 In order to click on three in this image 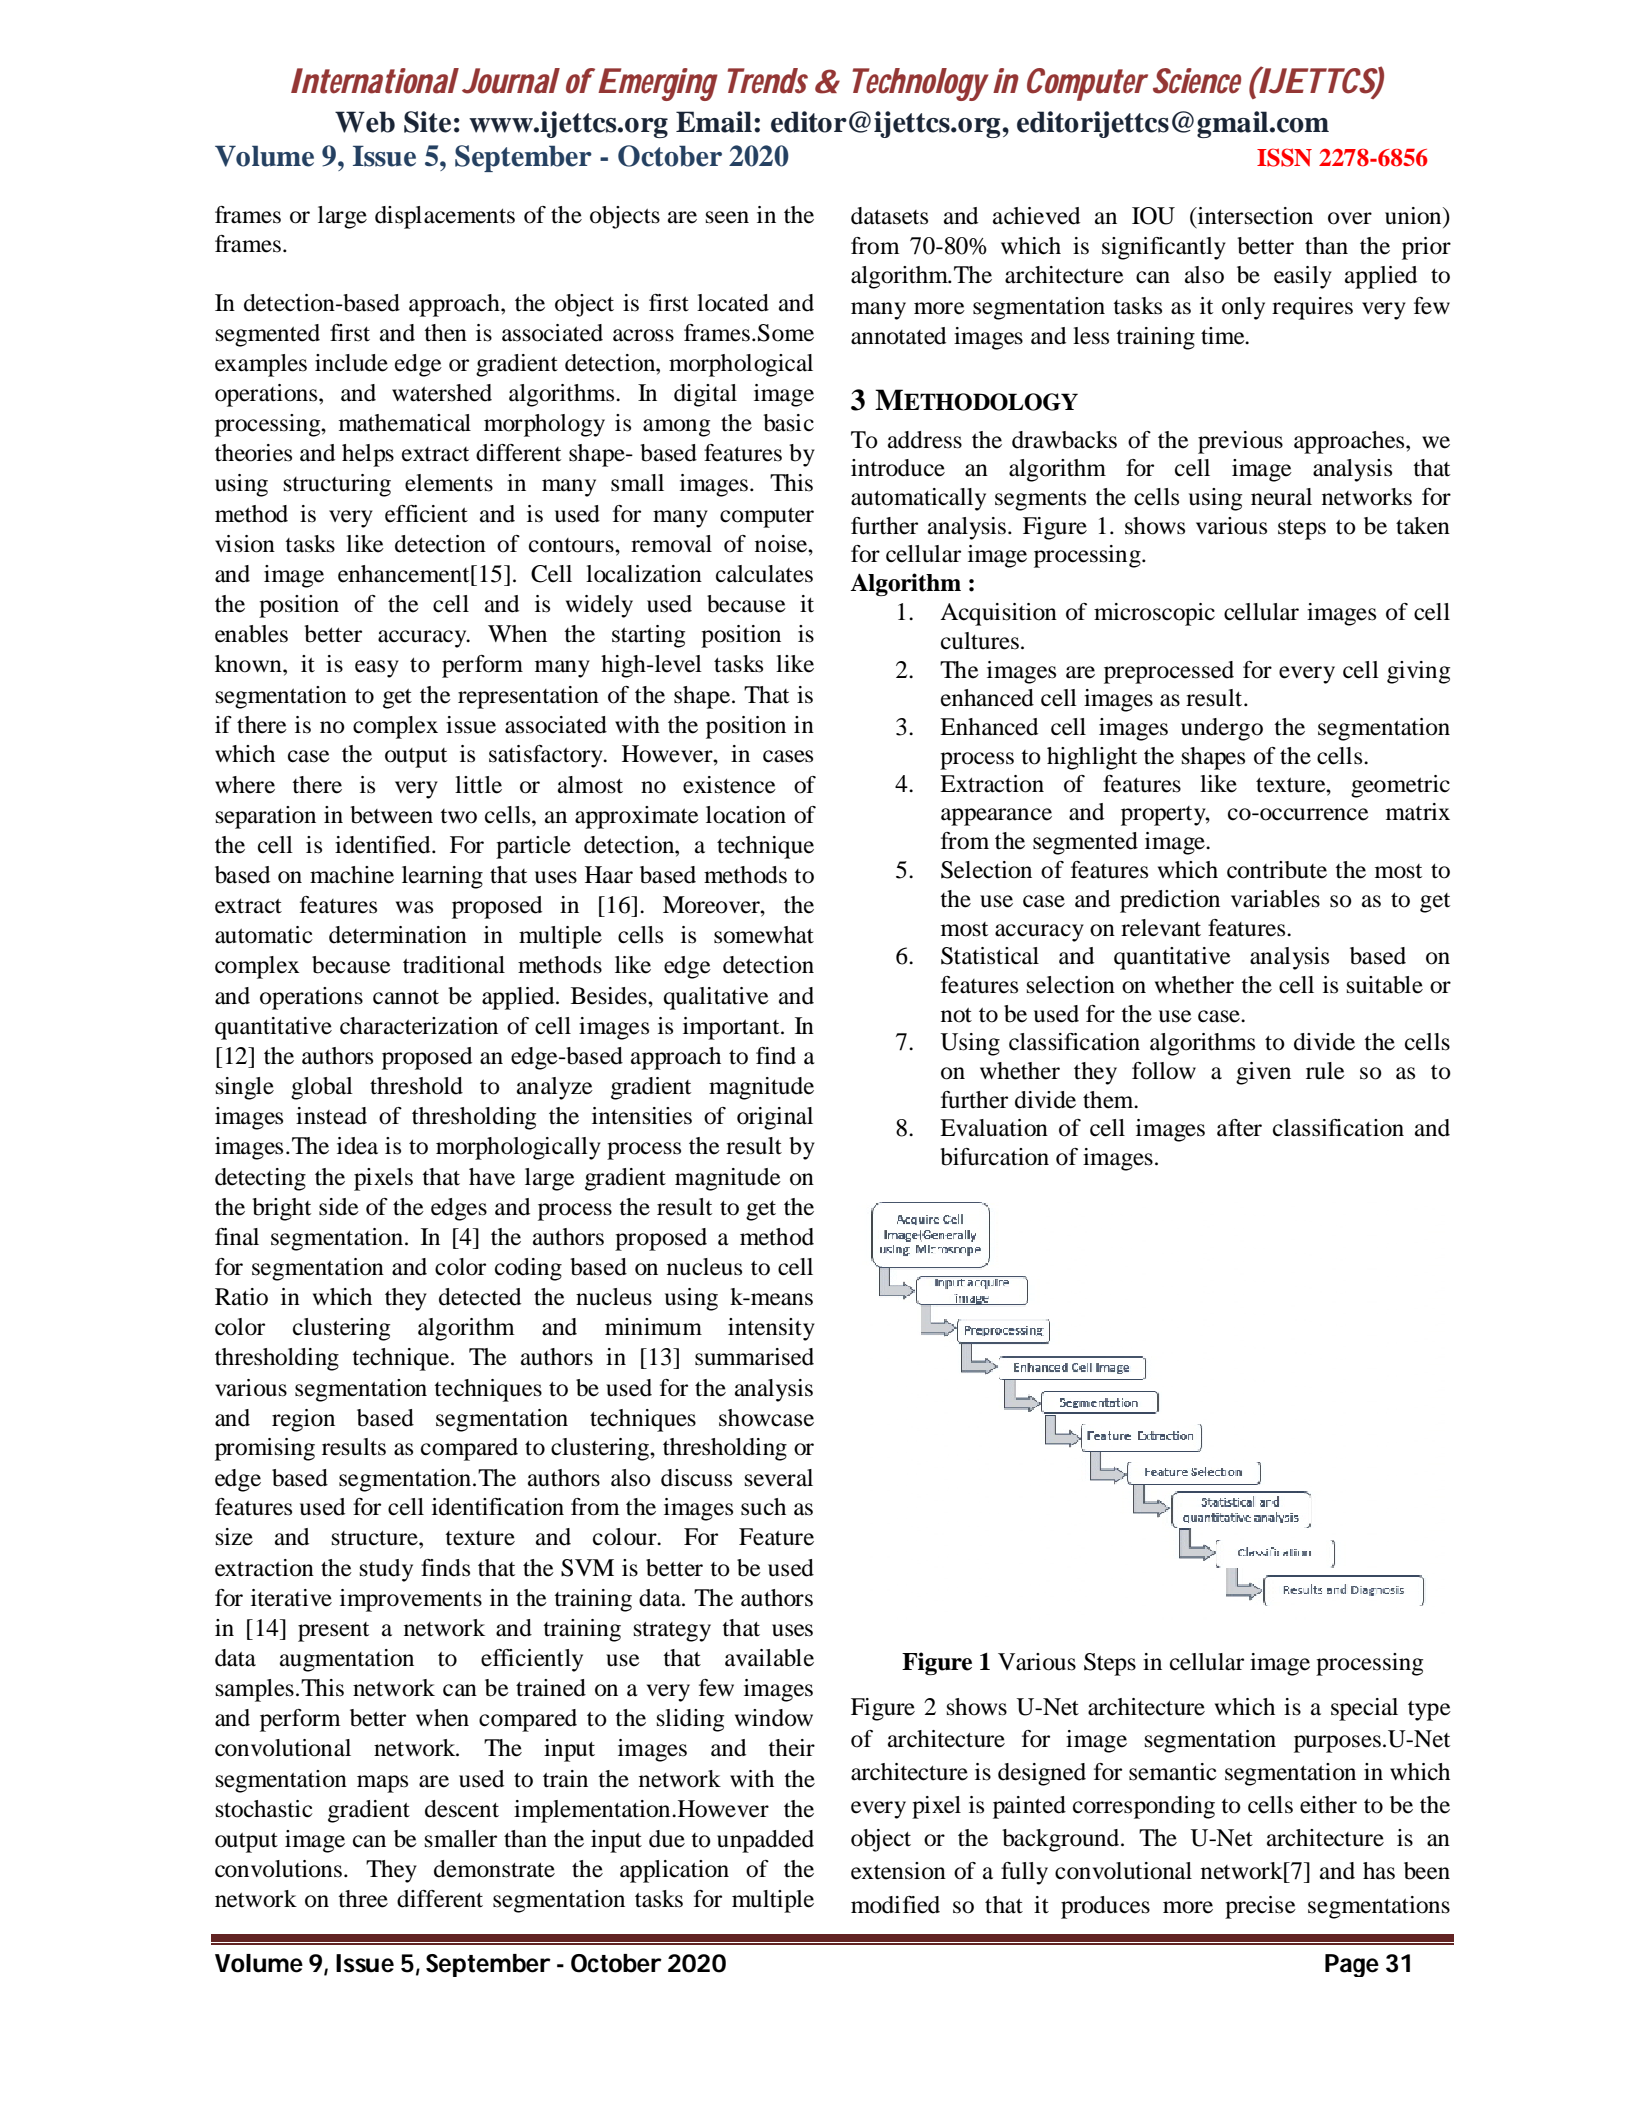, I will do `click(363, 1899)`.
